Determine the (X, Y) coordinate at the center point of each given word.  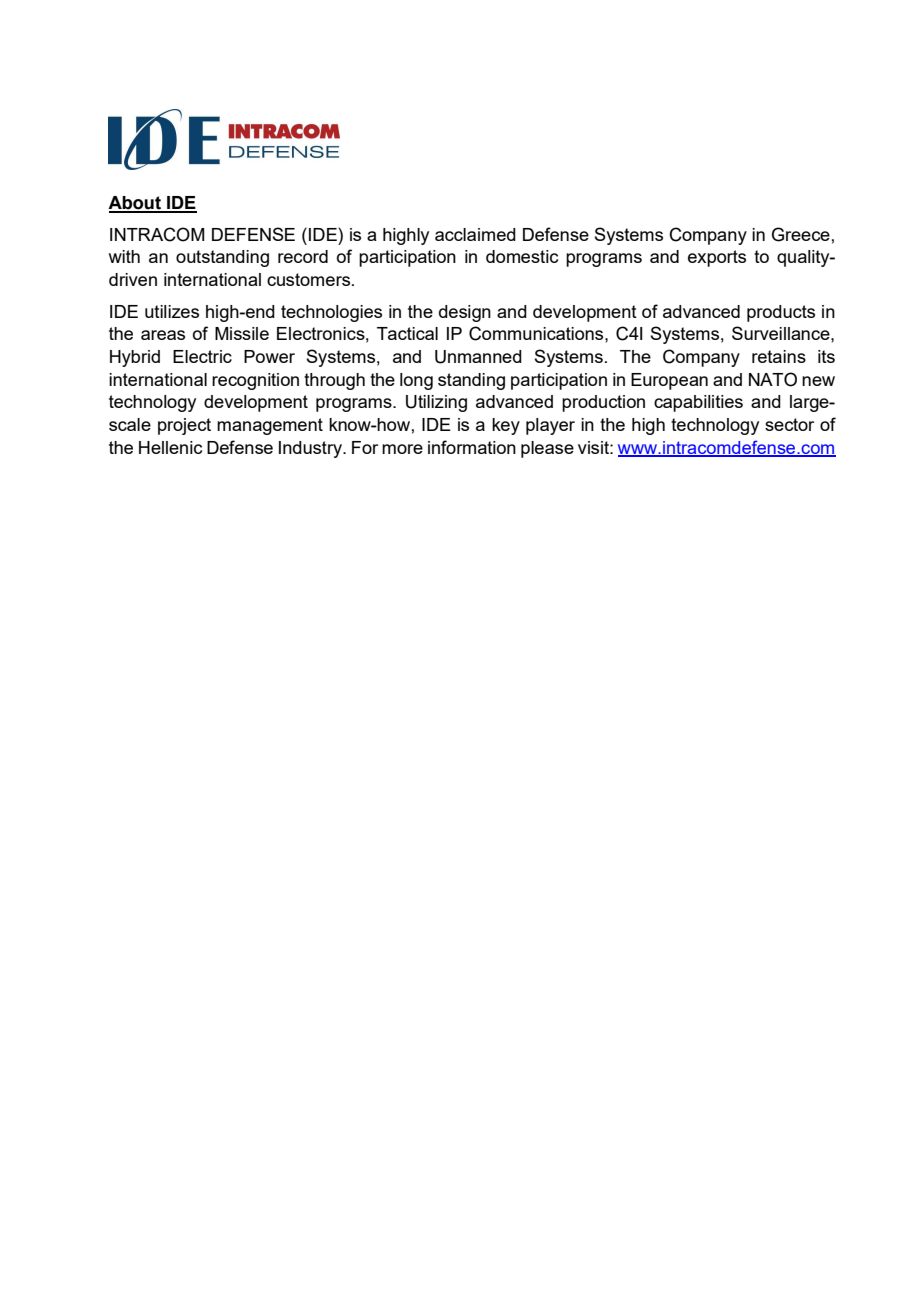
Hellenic (170, 447)
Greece (801, 234)
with (124, 256)
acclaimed (475, 234)
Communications (537, 333)
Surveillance (782, 333)
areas (163, 335)
